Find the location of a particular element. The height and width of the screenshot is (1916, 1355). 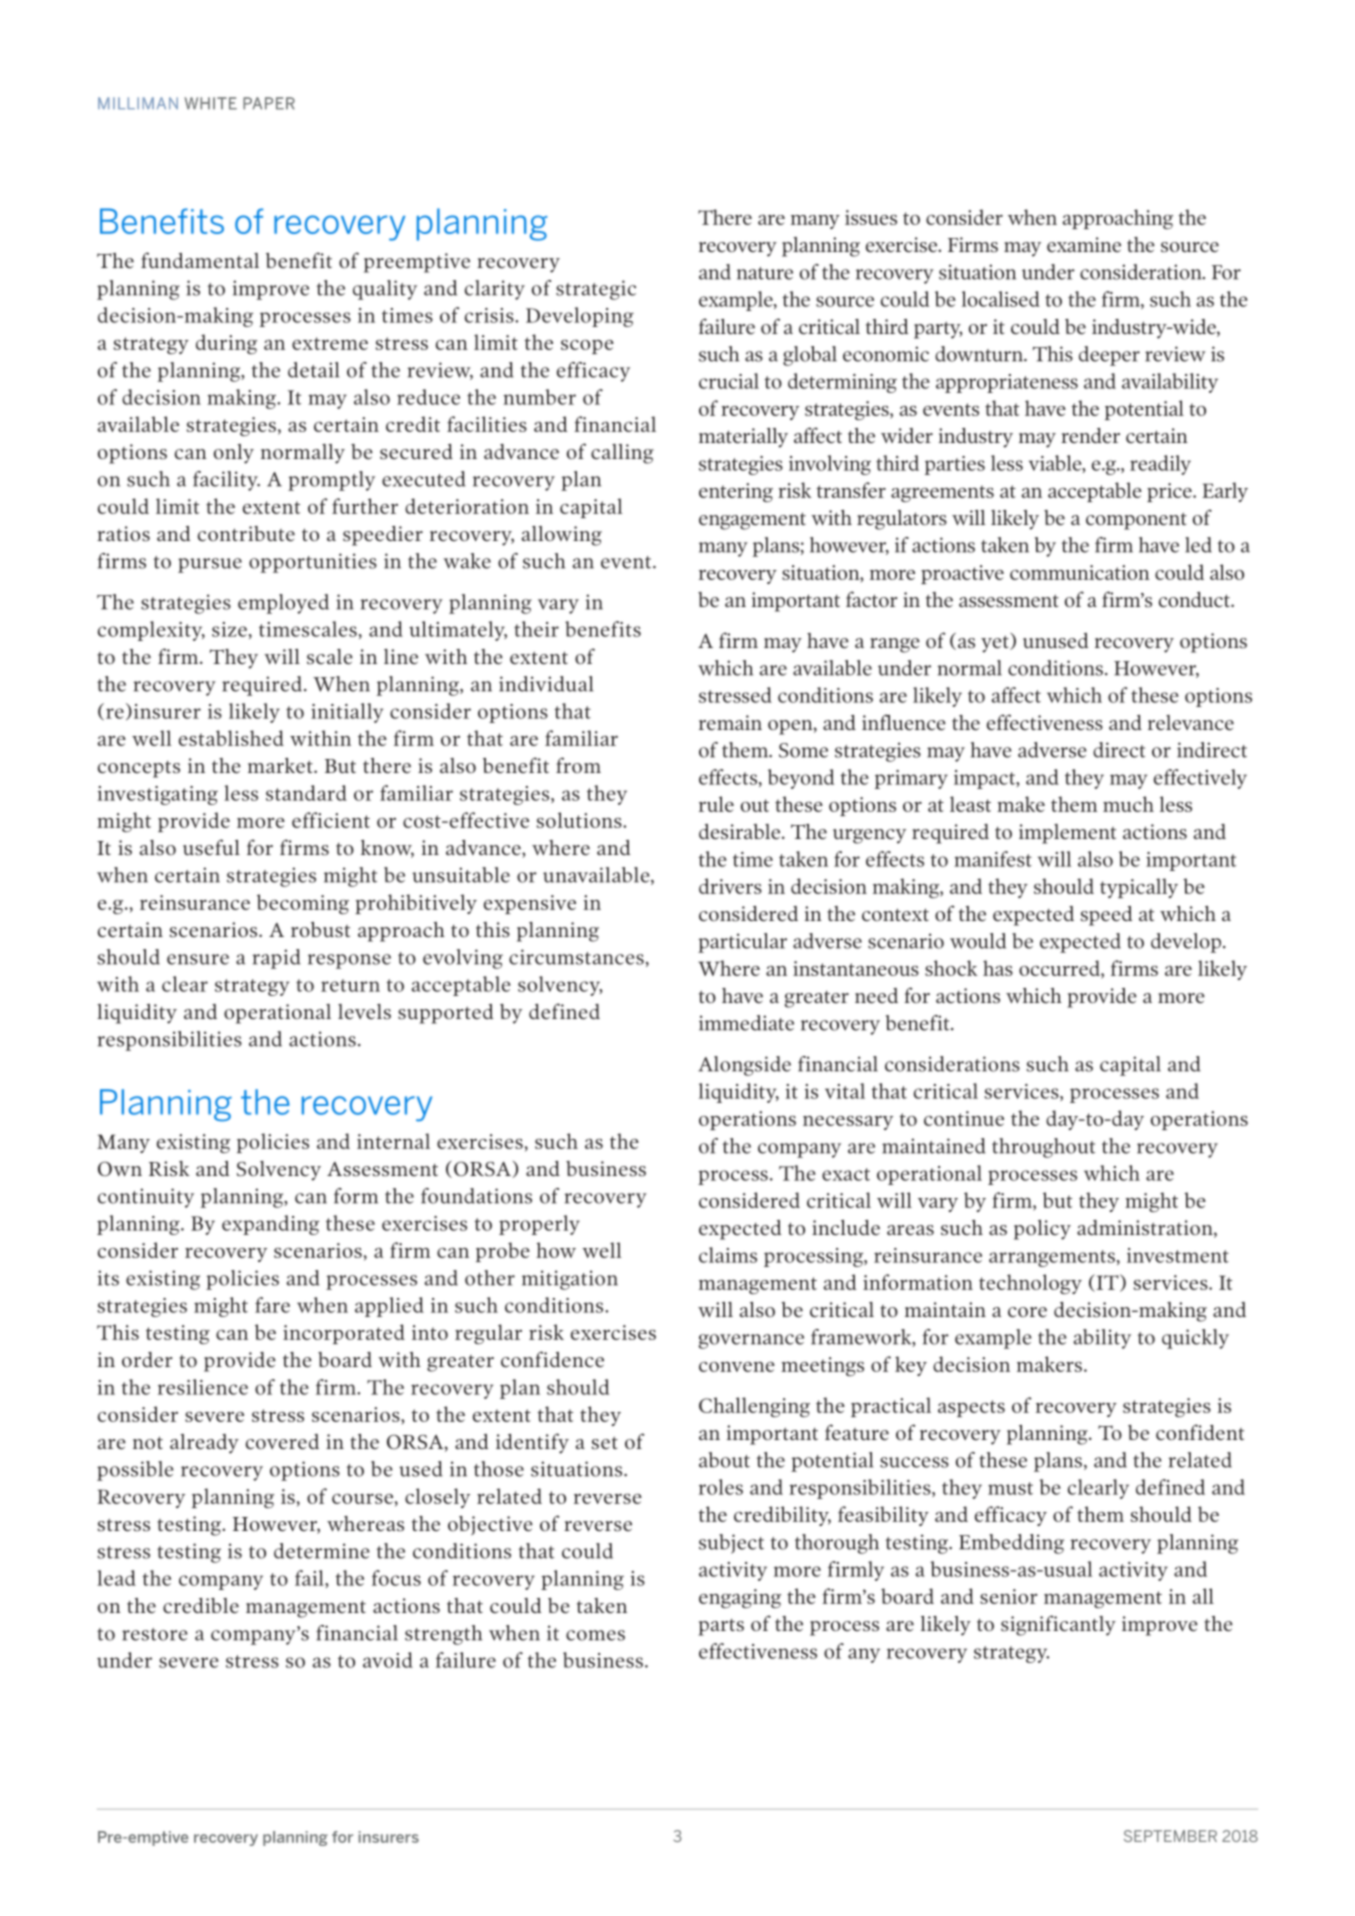

avoid is located at coordinates (388, 1660).
